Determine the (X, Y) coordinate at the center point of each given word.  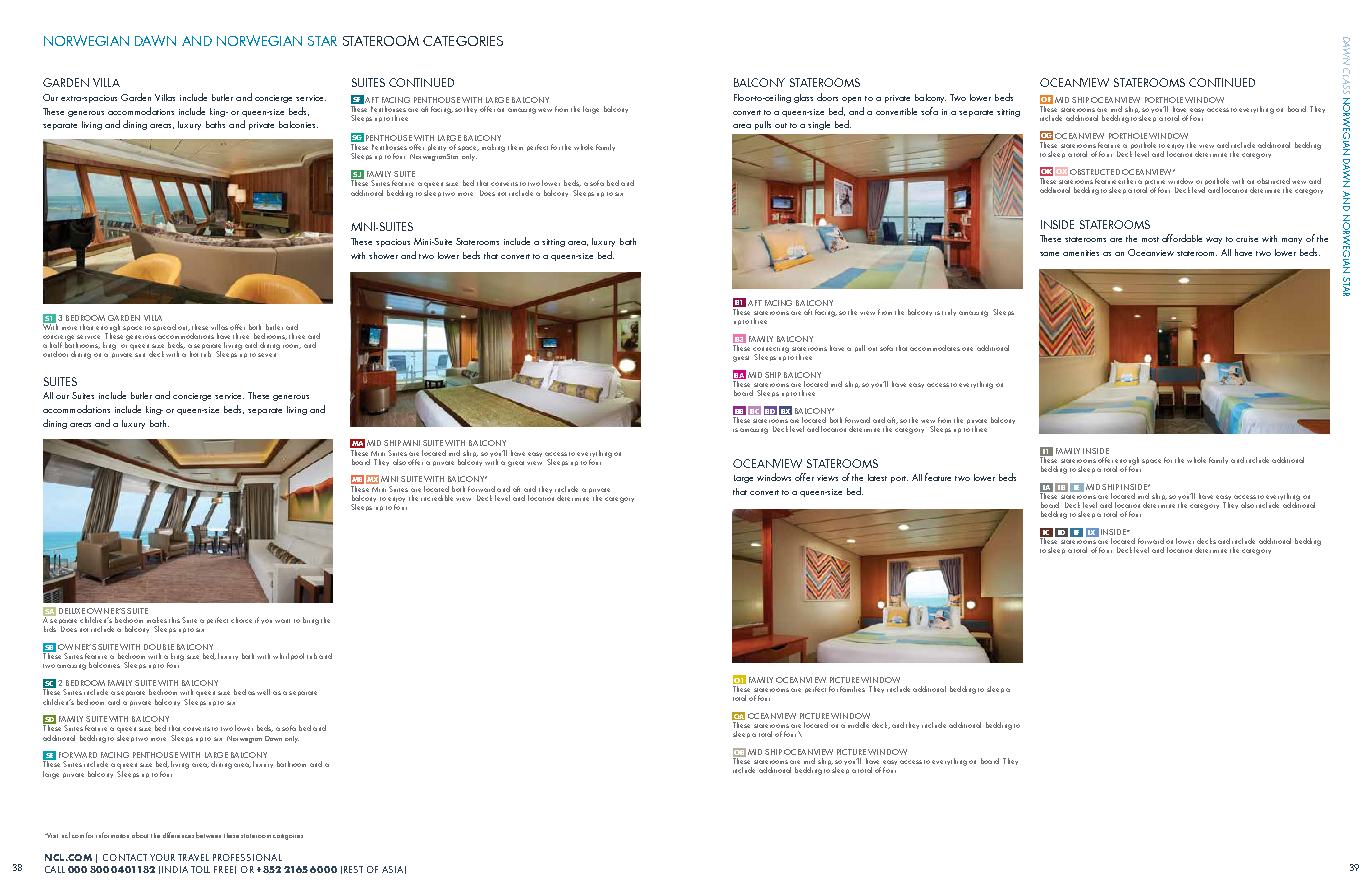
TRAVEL (193, 857)
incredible (437, 498)
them (515, 147)
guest (741, 359)
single (819, 125)
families (852, 689)
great (516, 464)
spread (164, 327)
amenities (1081, 253)
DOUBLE (159, 647)
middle (858, 725)
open (851, 100)
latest (877, 477)
